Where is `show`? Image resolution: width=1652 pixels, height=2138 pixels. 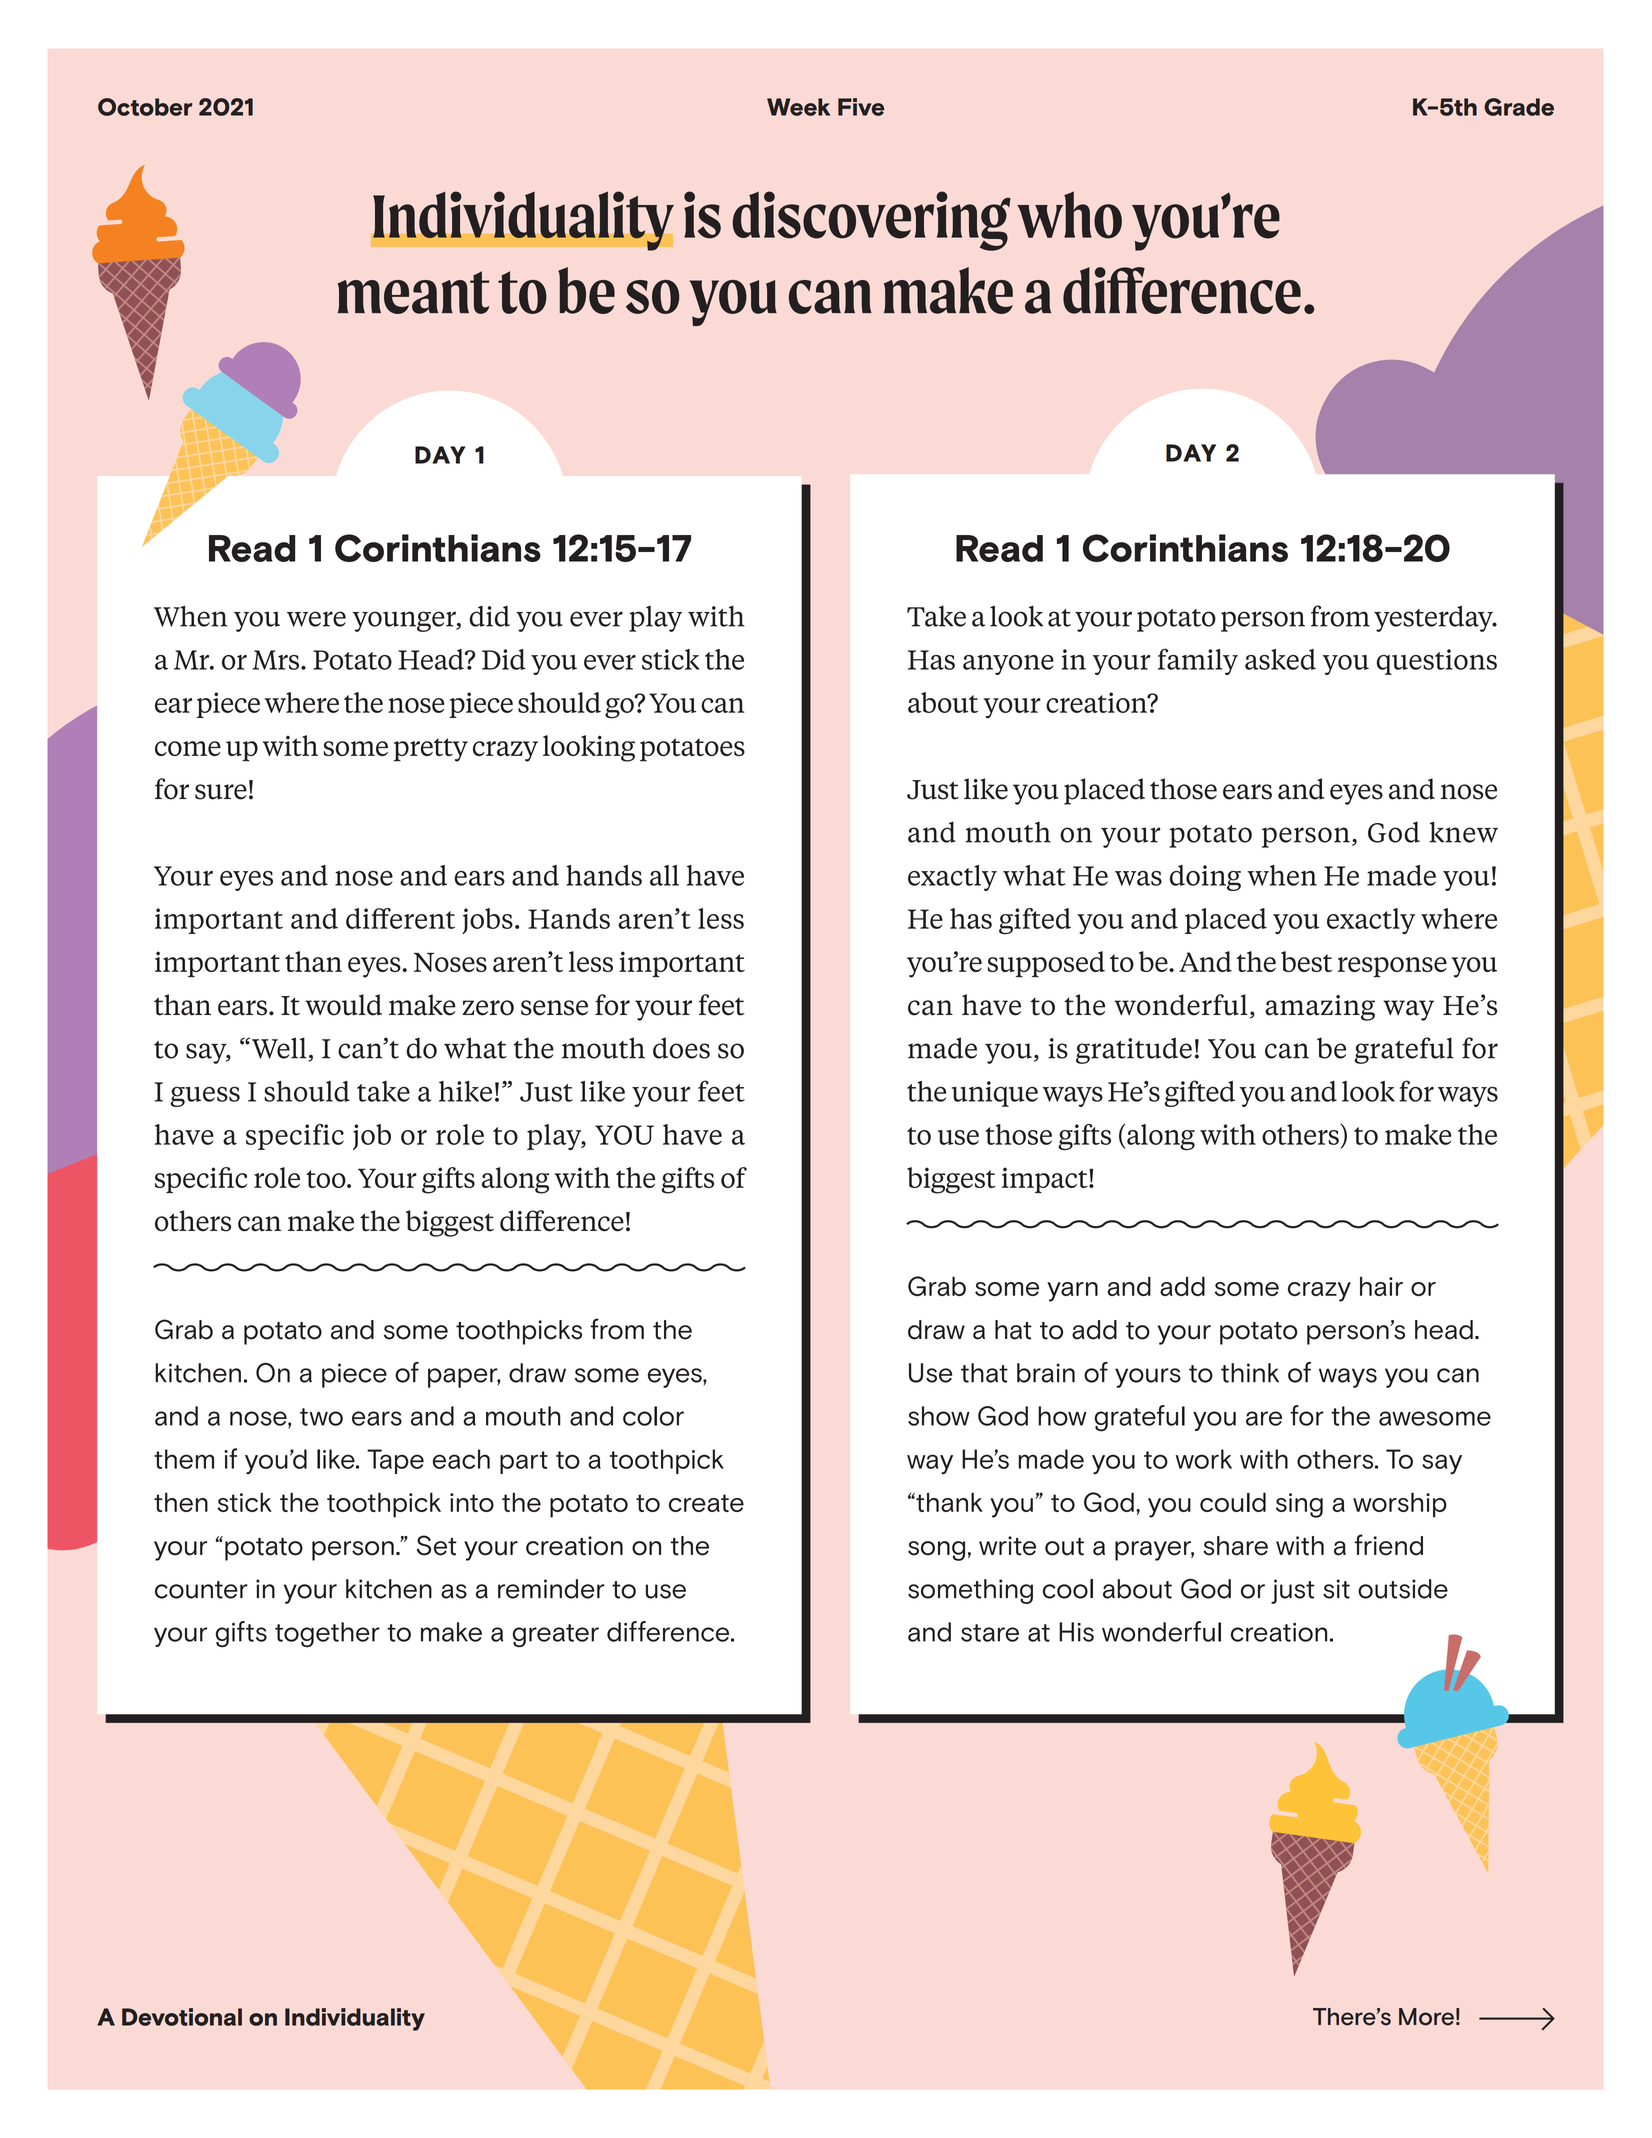 show is located at coordinates (939, 1416).
